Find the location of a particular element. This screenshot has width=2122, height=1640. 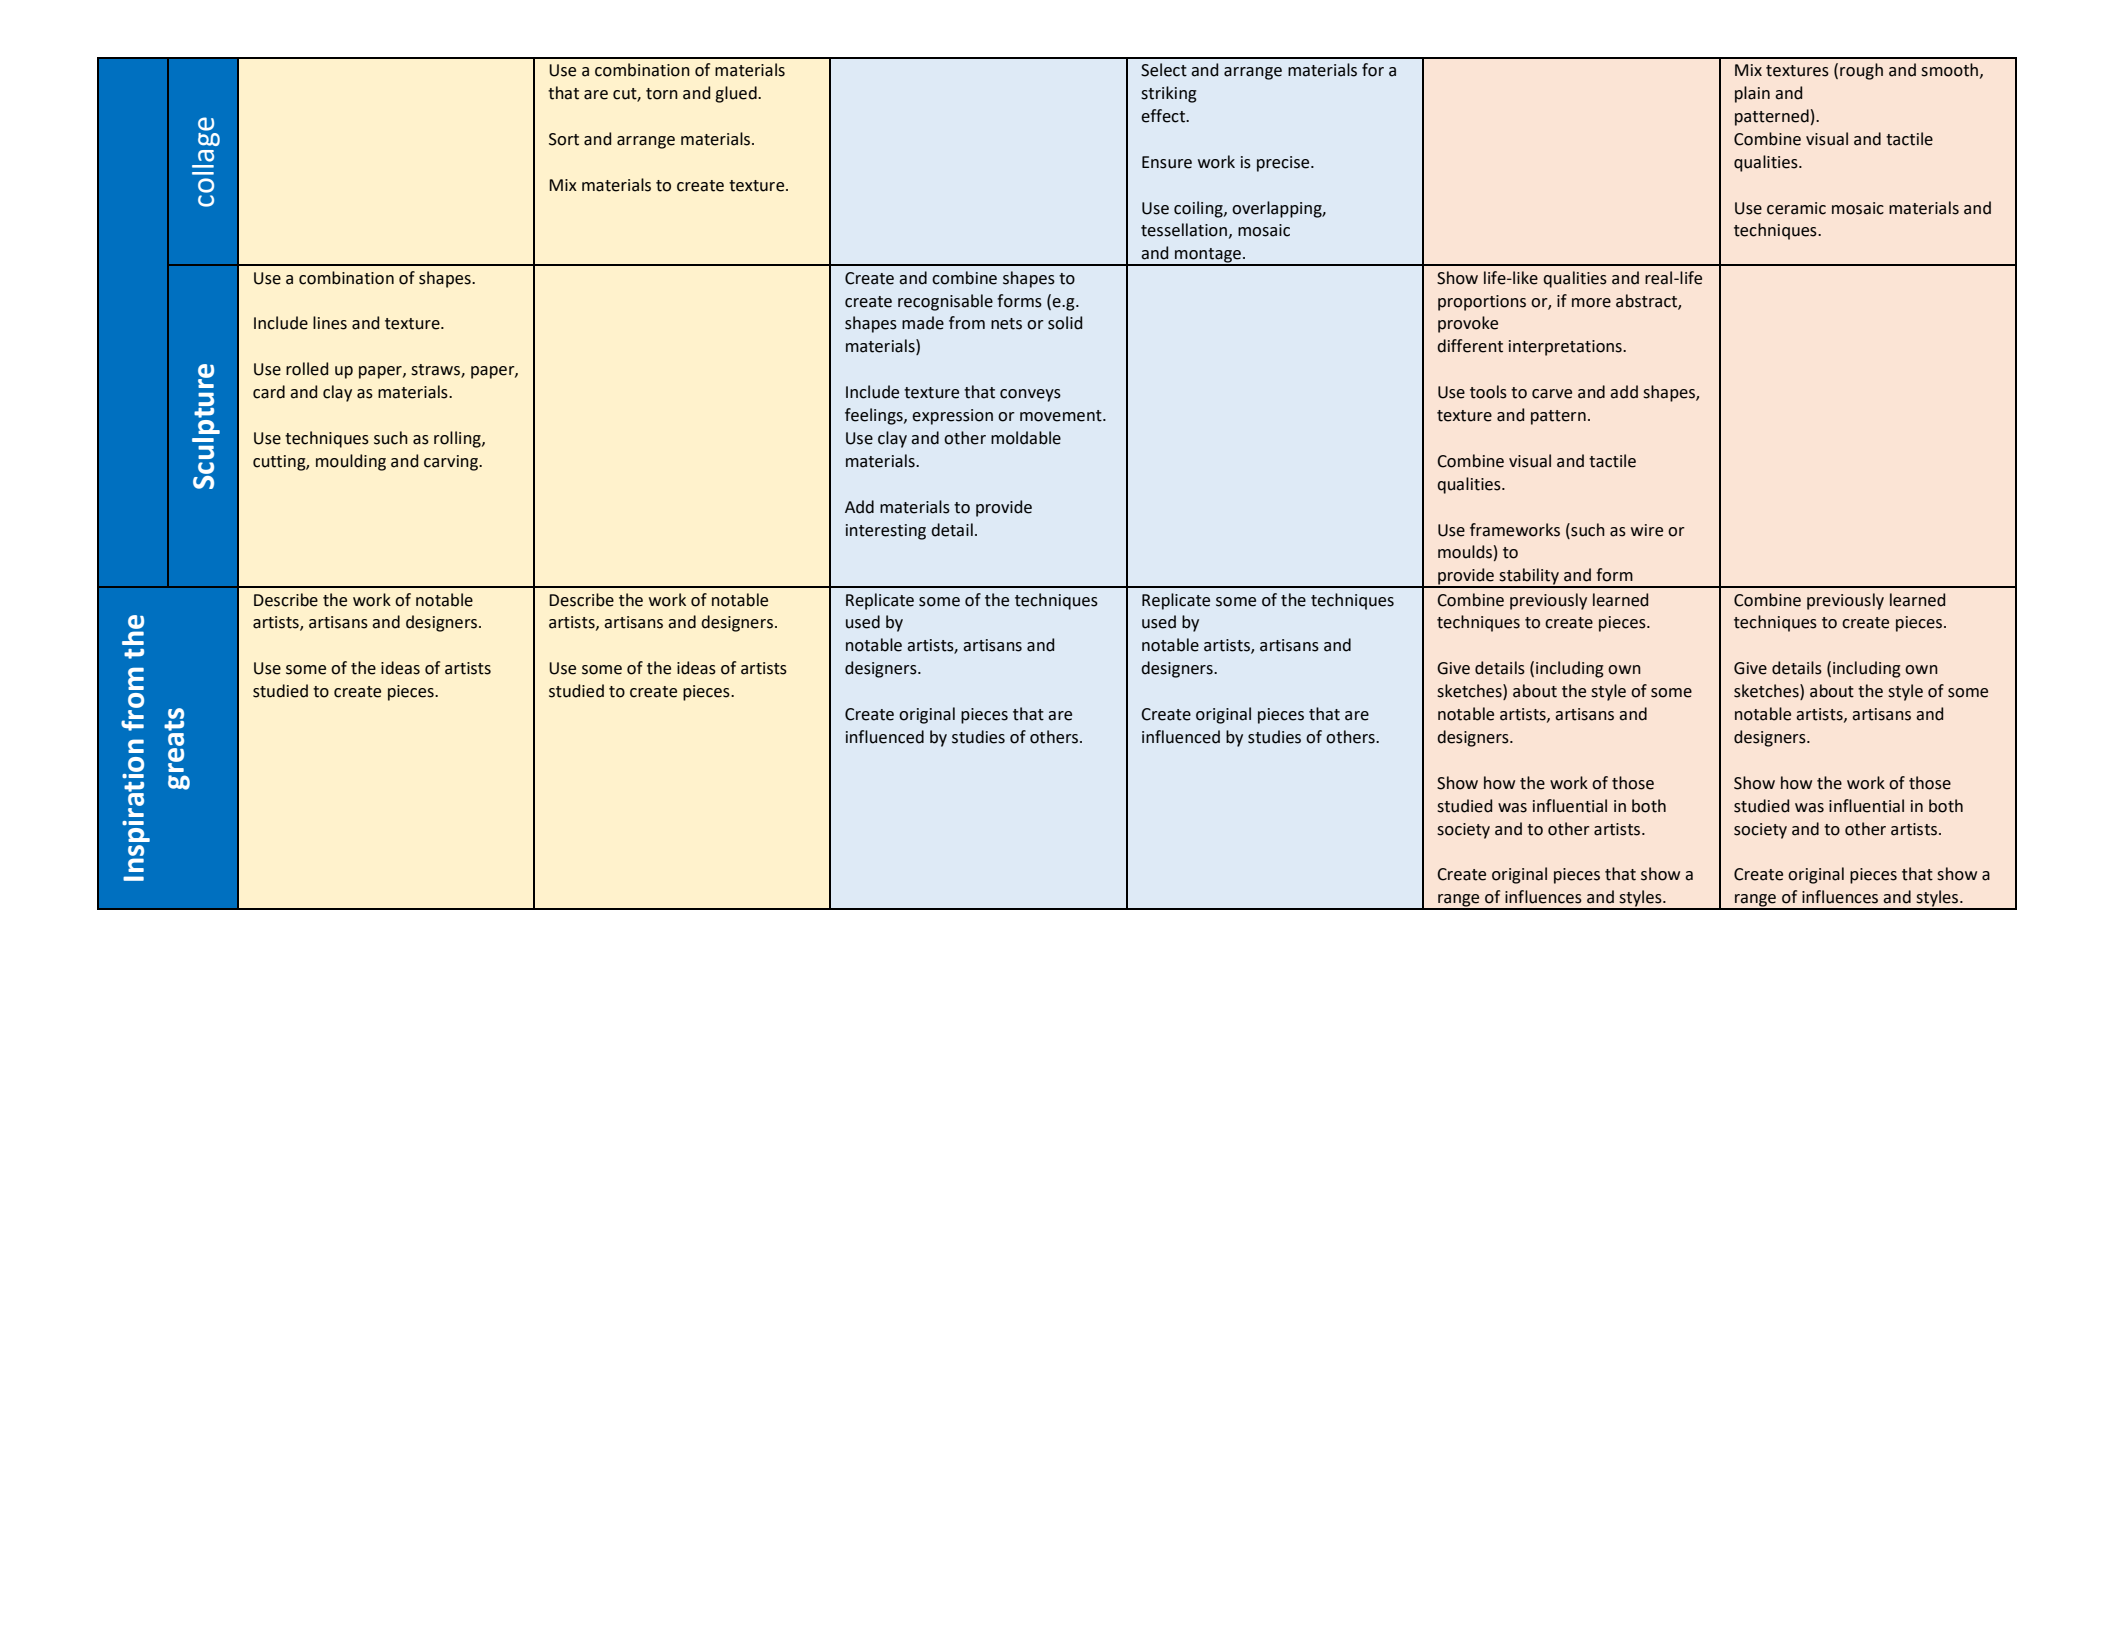

Sort is located at coordinates (564, 139).
